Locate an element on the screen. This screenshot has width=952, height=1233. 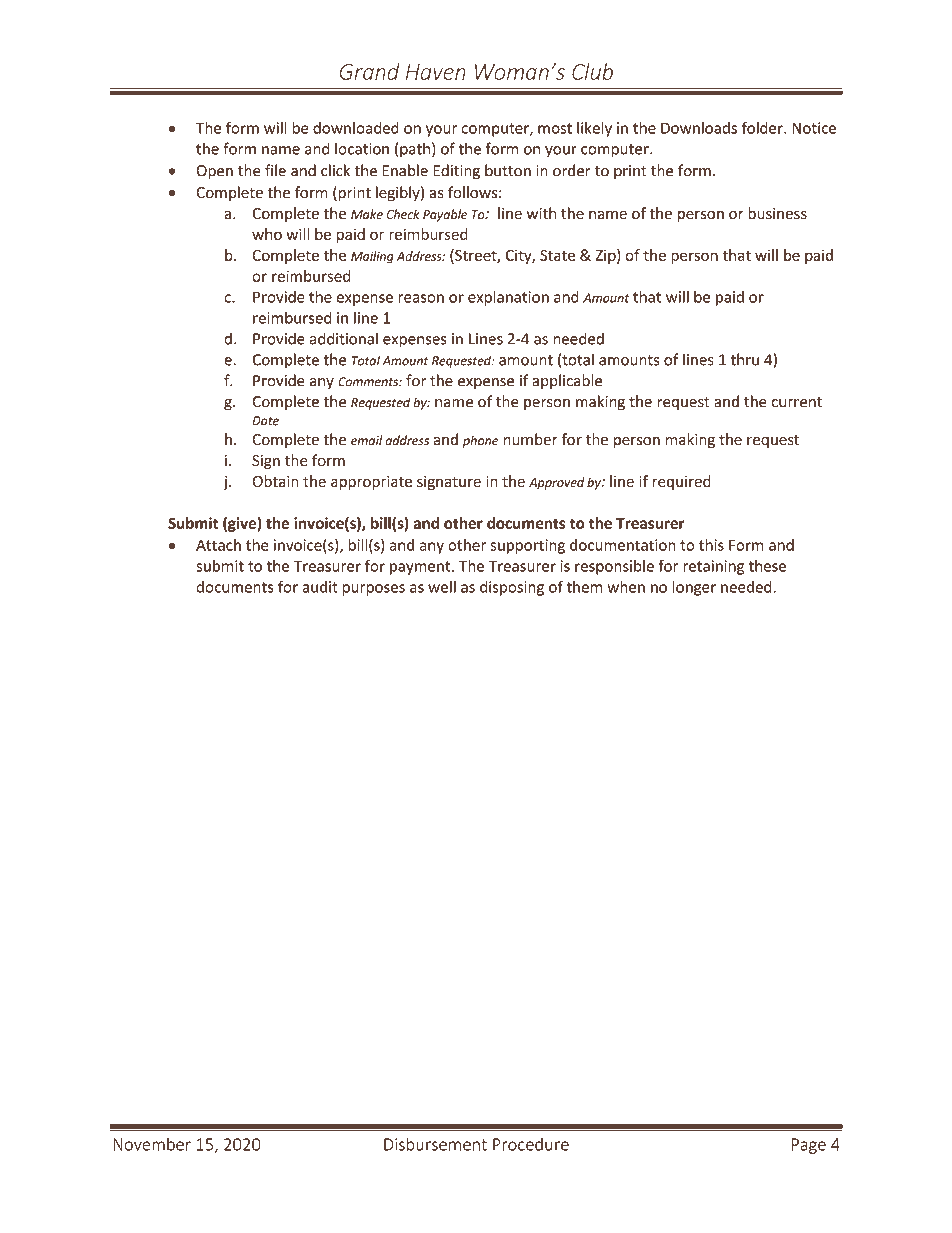
Open is located at coordinates (214, 172).
